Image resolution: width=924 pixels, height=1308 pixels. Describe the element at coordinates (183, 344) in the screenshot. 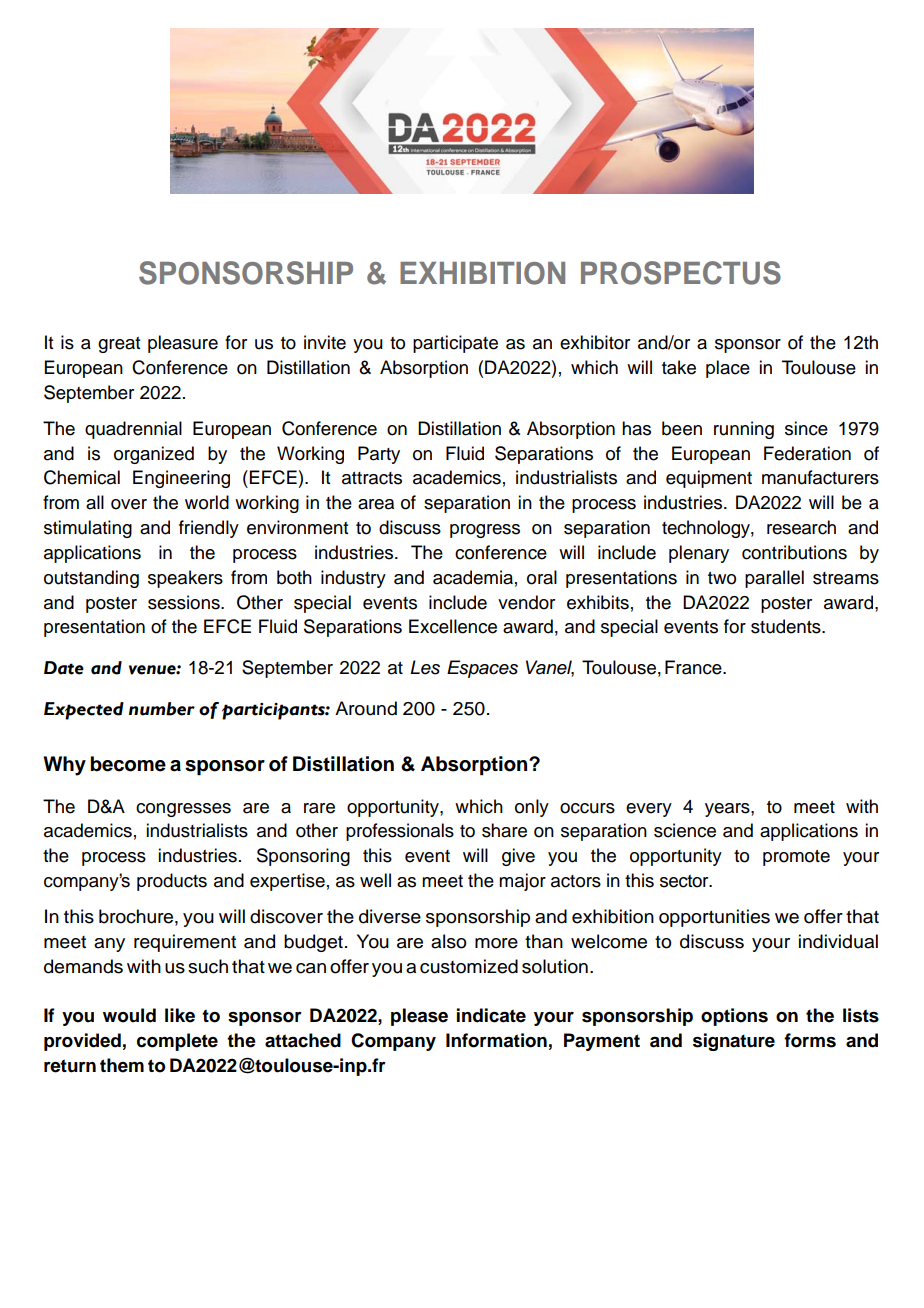

I see `pleasure` at that location.
